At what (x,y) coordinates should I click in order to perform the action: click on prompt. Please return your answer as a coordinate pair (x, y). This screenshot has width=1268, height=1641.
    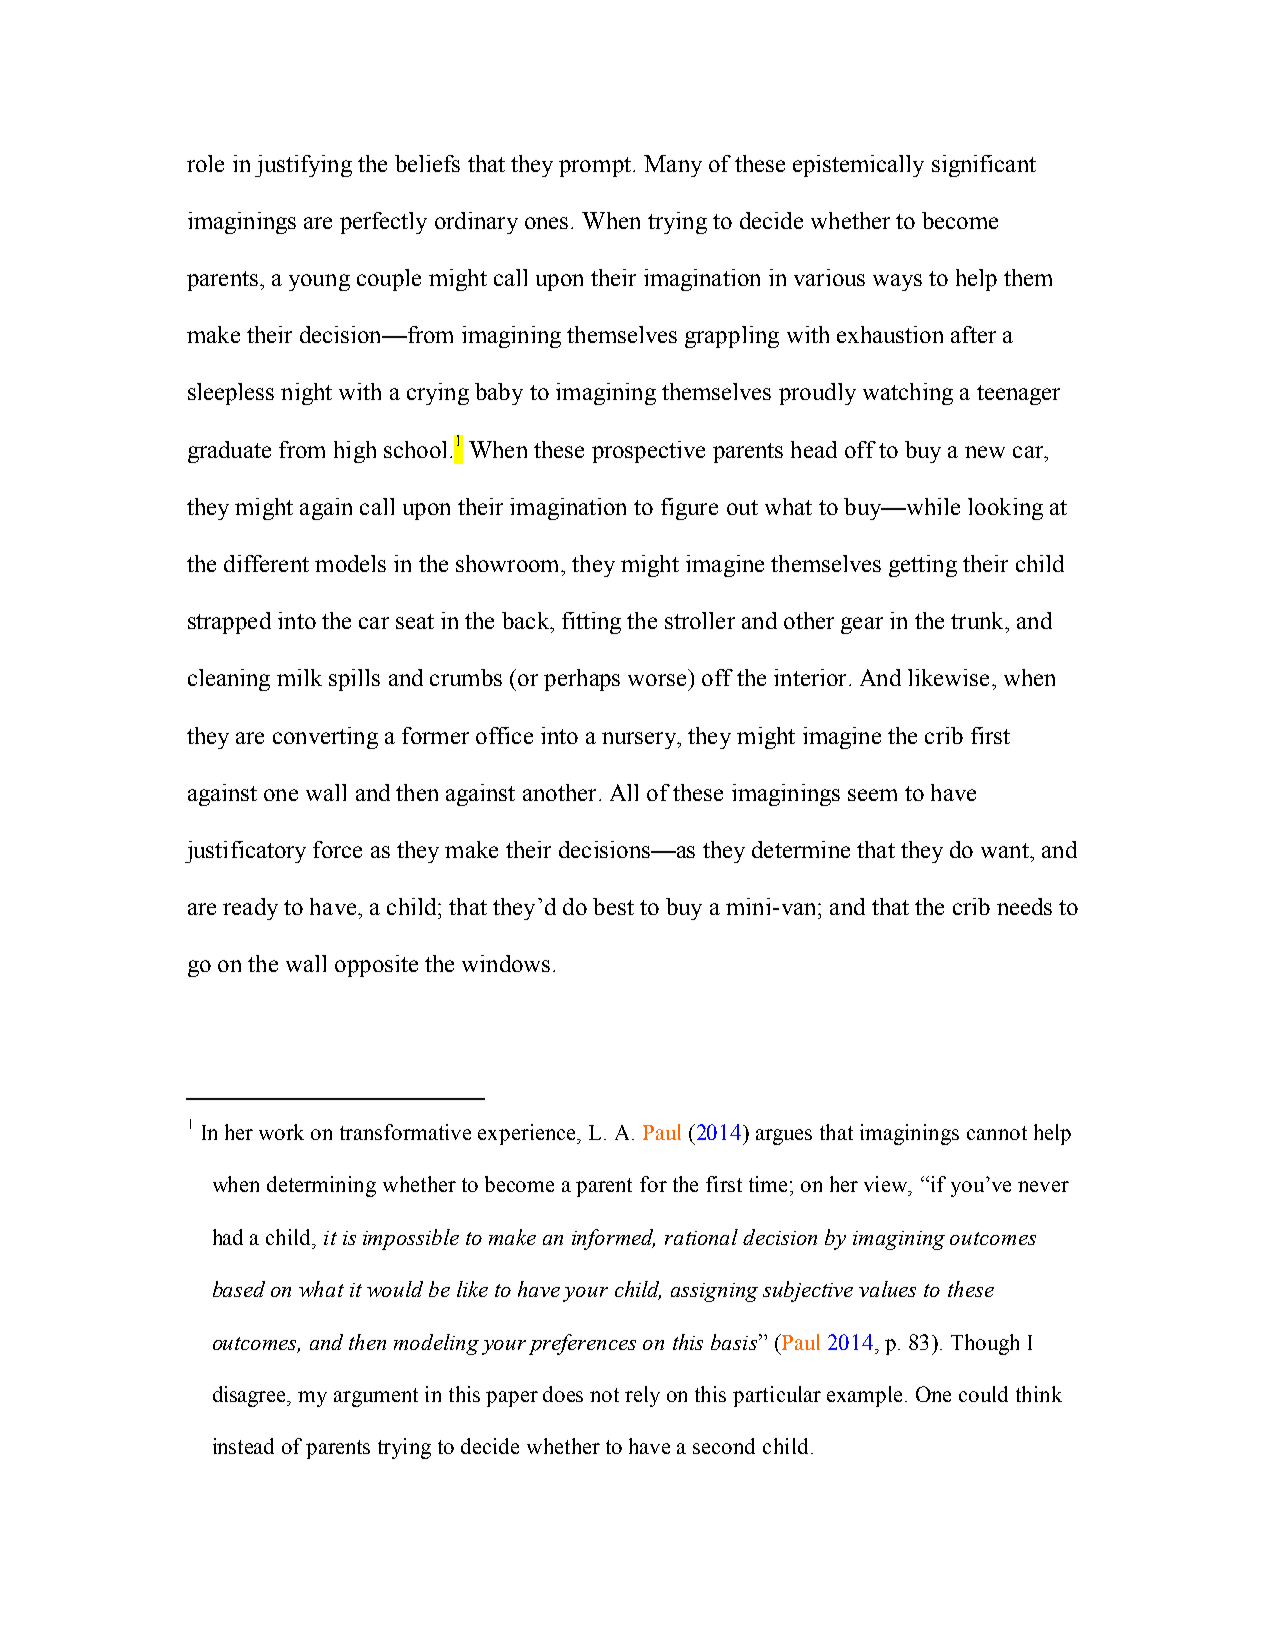
    Looking at the image, I should click on (596, 167).
